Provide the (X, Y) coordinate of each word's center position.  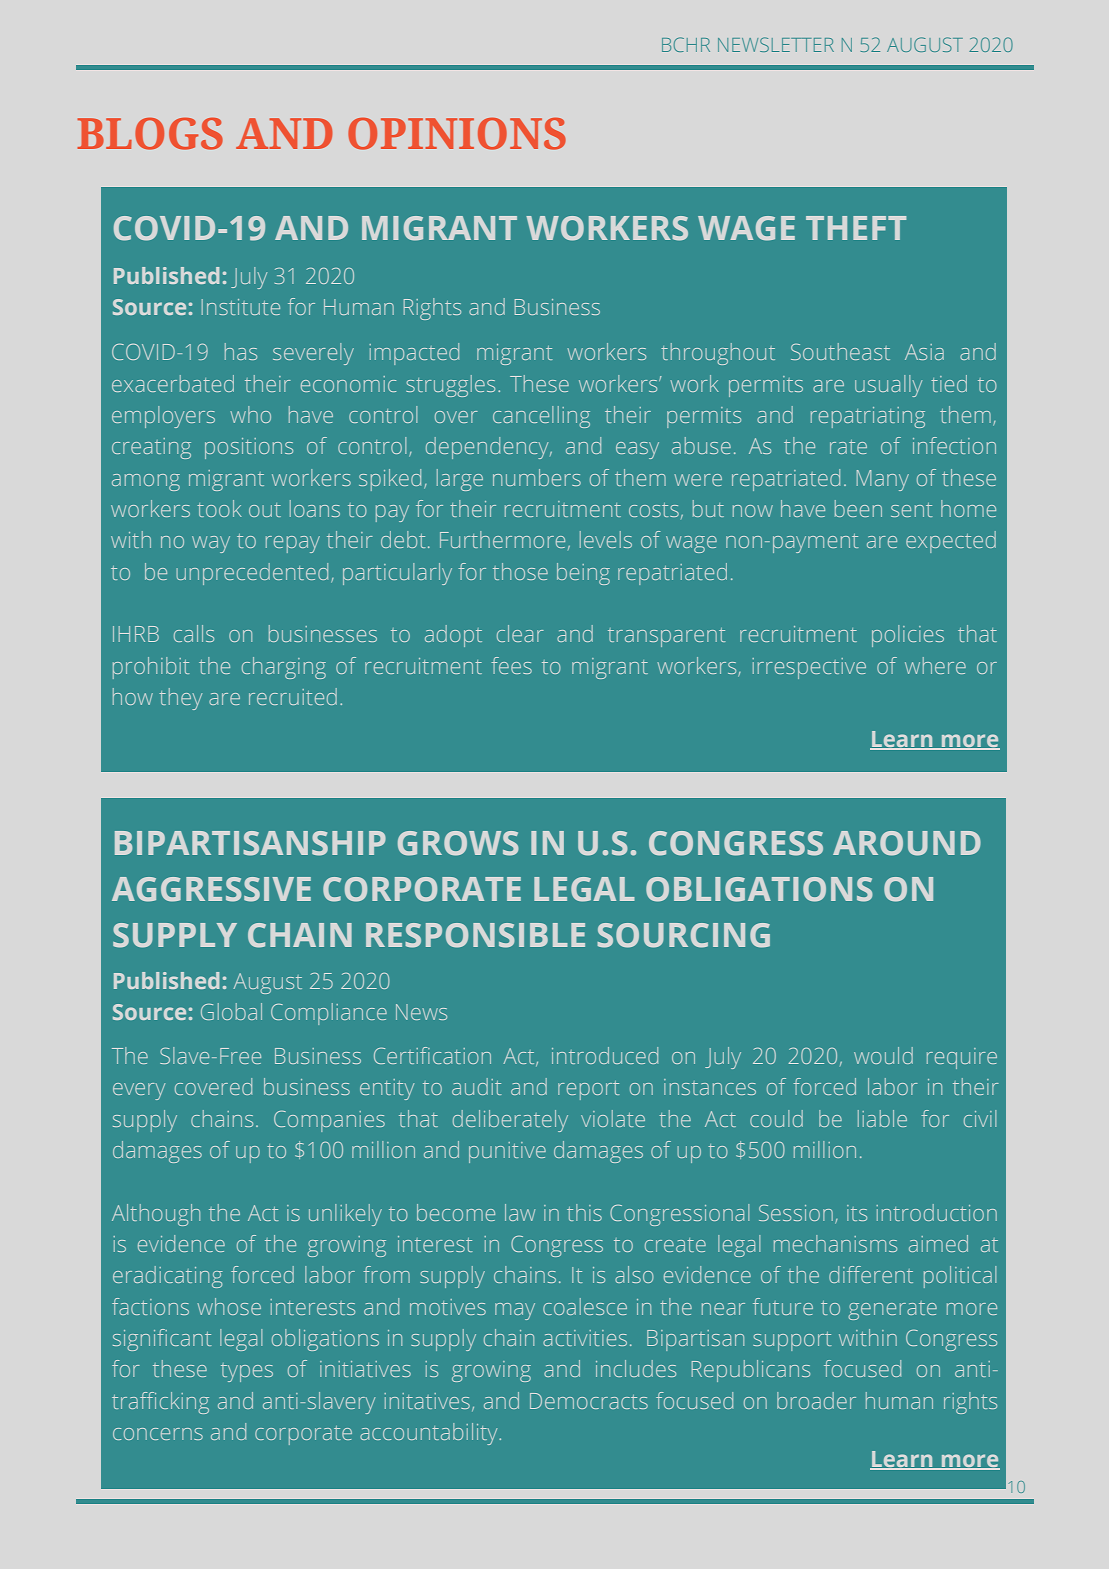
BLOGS (150, 134)
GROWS (458, 843)
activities (585, 1338)
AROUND (907, 843)
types (247, 1372)
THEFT (856, 228)
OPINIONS (457, 134)
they (180, 699)
